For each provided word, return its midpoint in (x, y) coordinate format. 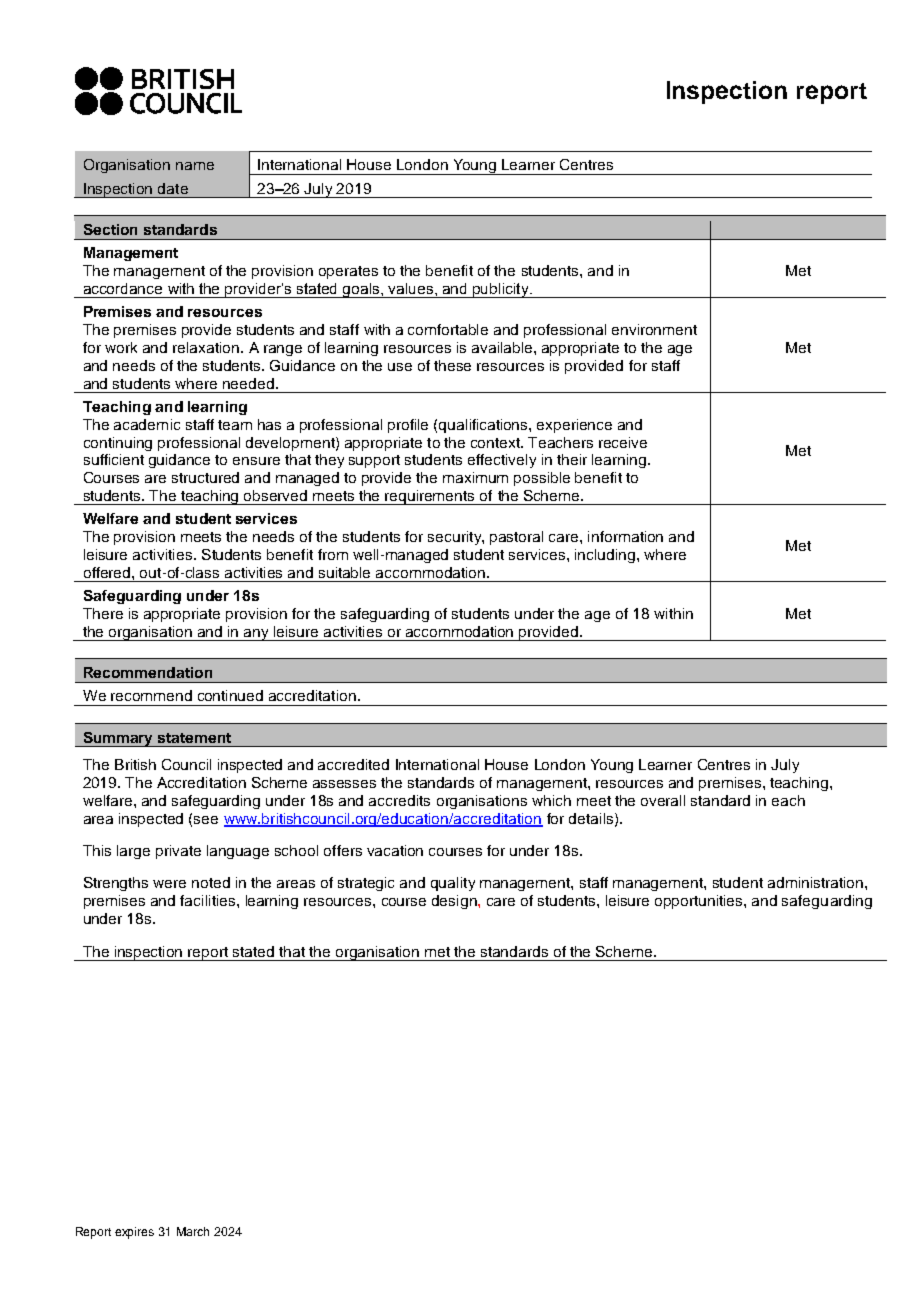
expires (134, 1233)
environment (654, 329)
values (412, 288)
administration (815, 882)
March (193, 1231)
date (173, 188)
